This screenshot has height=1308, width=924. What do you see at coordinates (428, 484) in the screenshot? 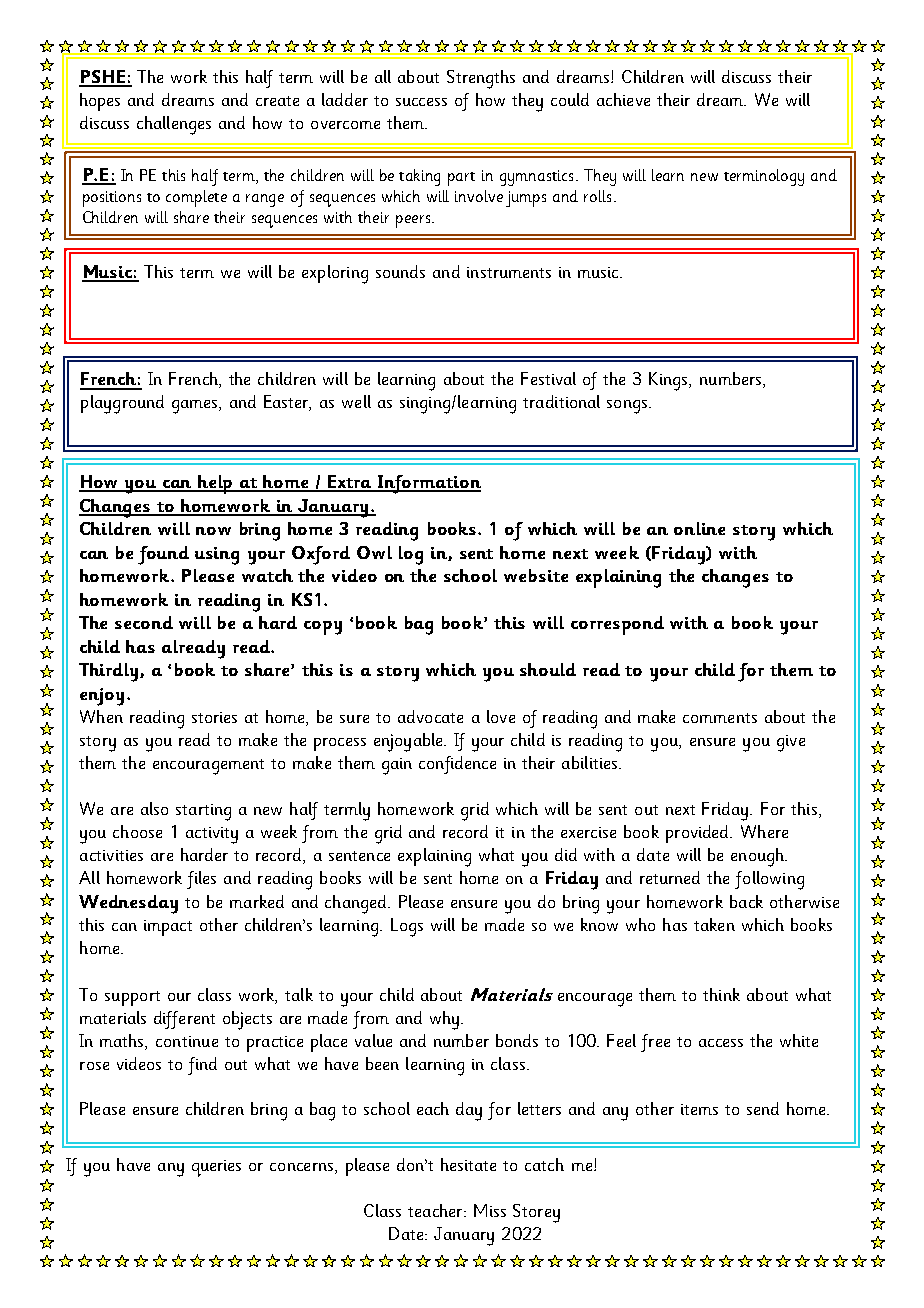
I see `Information` at bounding box center [428, 484].
